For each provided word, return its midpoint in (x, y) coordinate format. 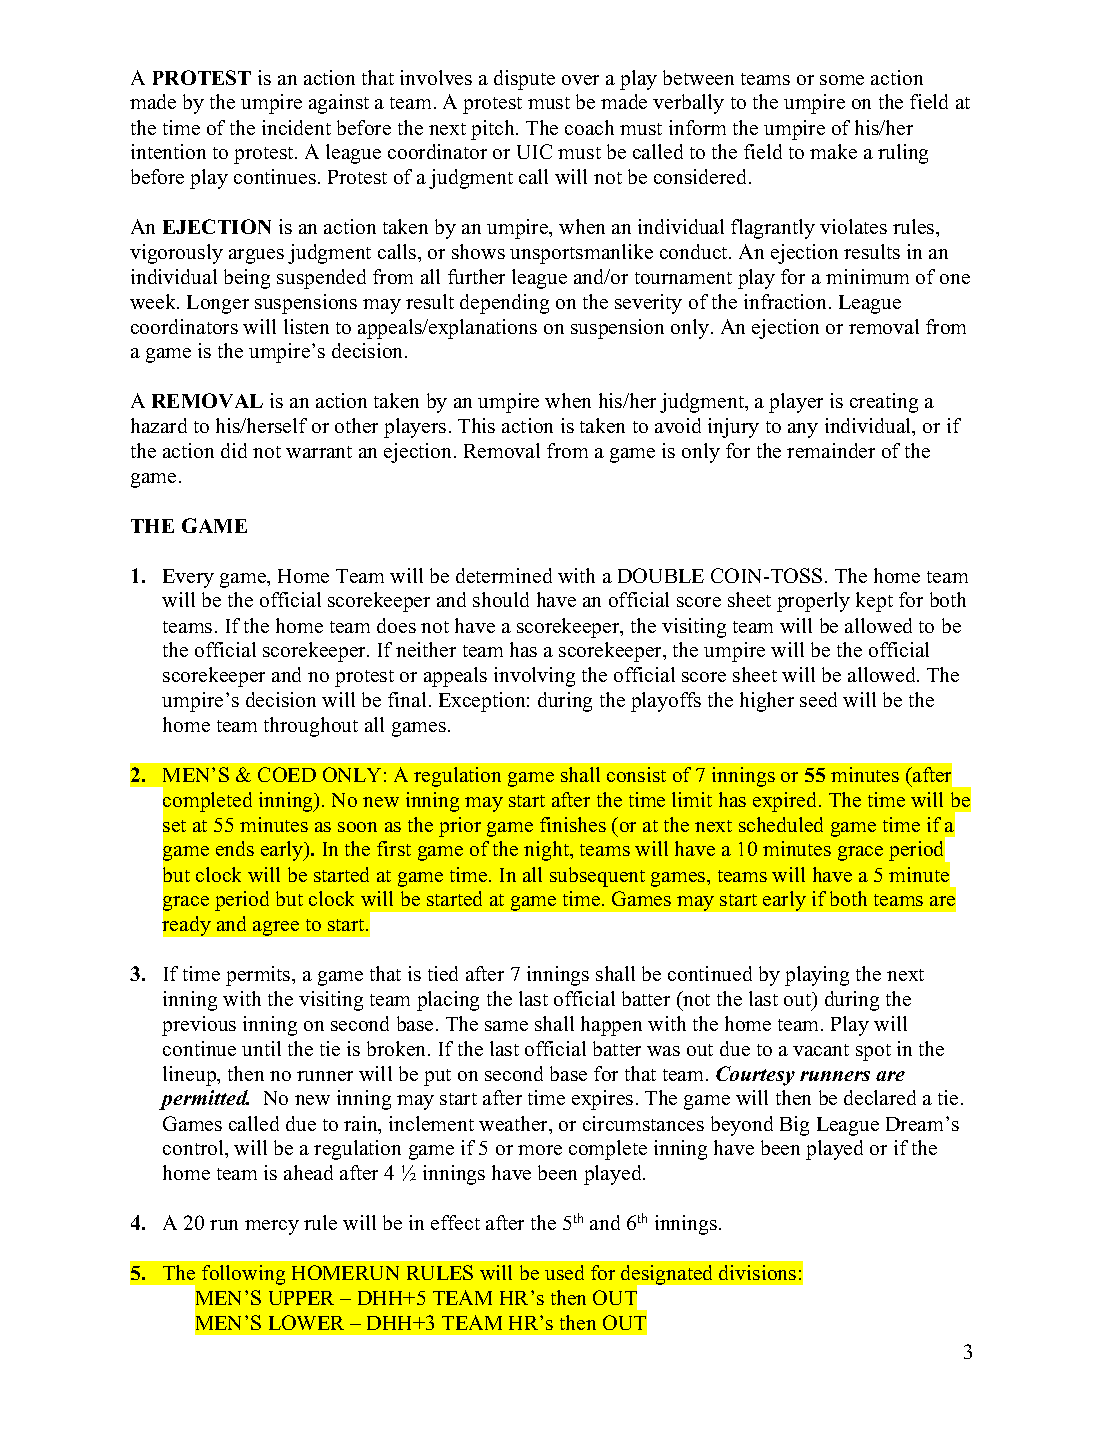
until (261, 1048)
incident (296, 127)
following (243, 1275)
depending (504, 304)
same (506, 1026)
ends (235, 848)
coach (589, 127)
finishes (573, 824)
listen (306, 326)
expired (786, 802)
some (842, 80)
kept (874, 602)
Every (188, 578)
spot (873, 1052)
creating (884, 403)
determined (504, 575)
